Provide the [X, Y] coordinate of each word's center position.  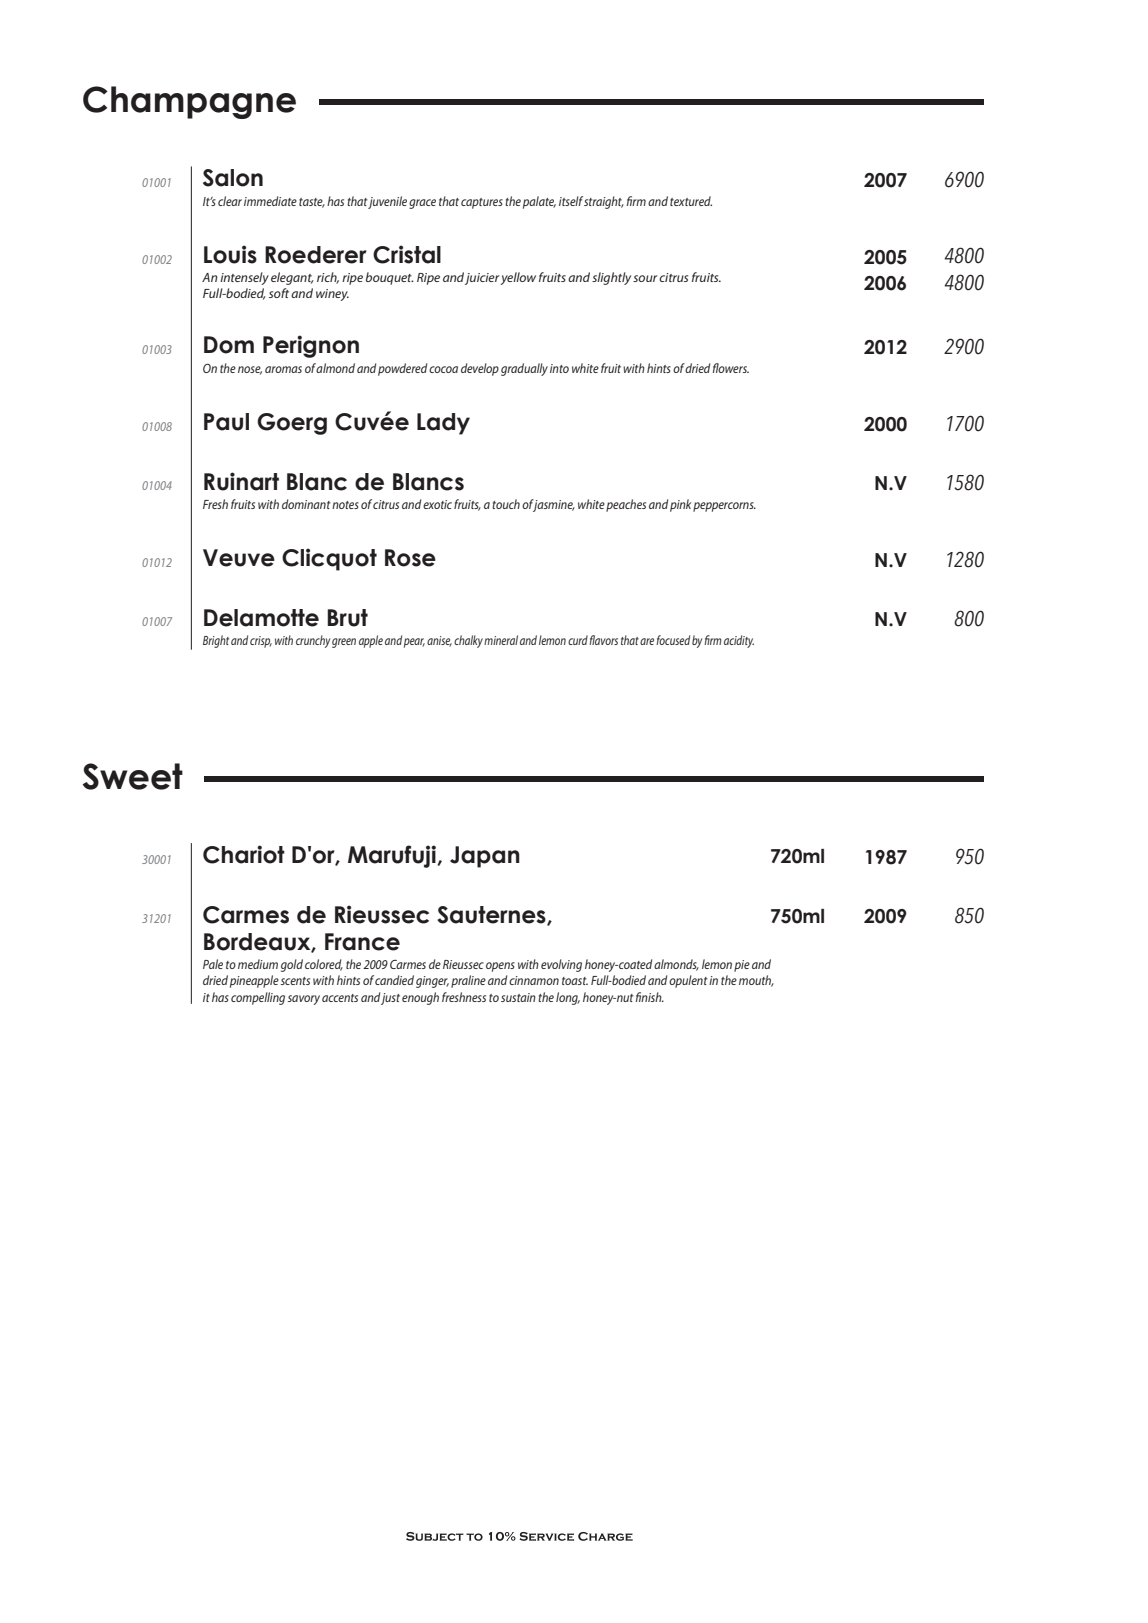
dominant [306, 504]
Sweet [132, 776]
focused [673, 640]
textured [691, 201]
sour [645, 278]
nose [250, 370]
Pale [213, 964]
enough [420, 998]
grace [422, 204]
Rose [410, 558]
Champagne [189, 102]
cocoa [443, 369]
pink [680, 505]
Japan [485, 857]
